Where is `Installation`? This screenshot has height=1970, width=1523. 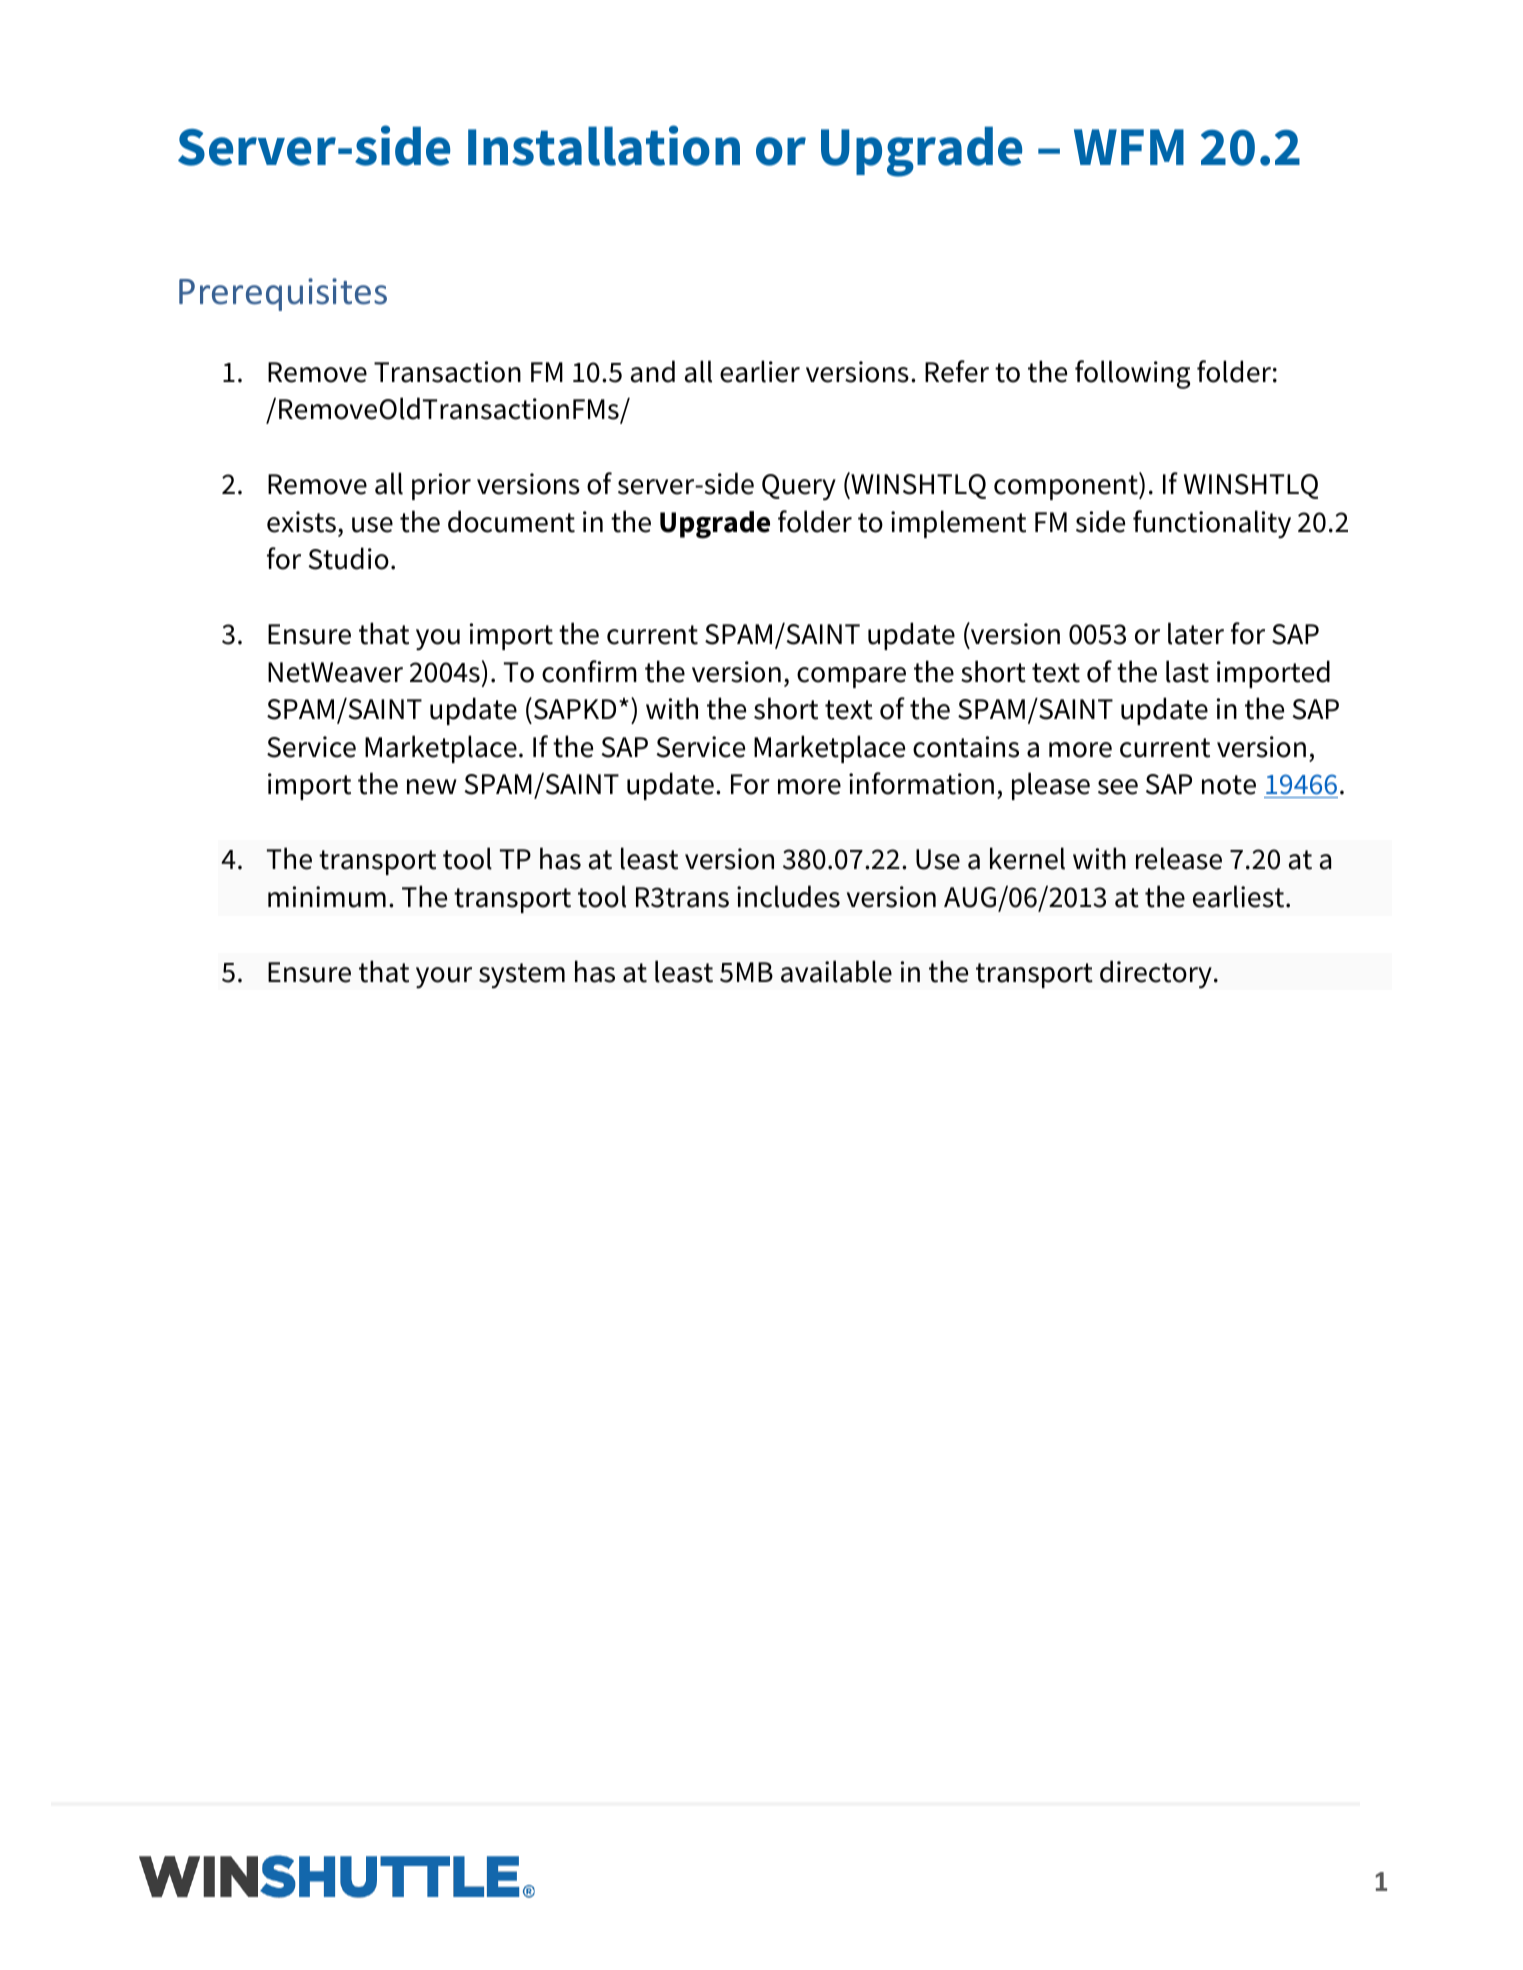 Installation is located at coordinates (604, 145).
